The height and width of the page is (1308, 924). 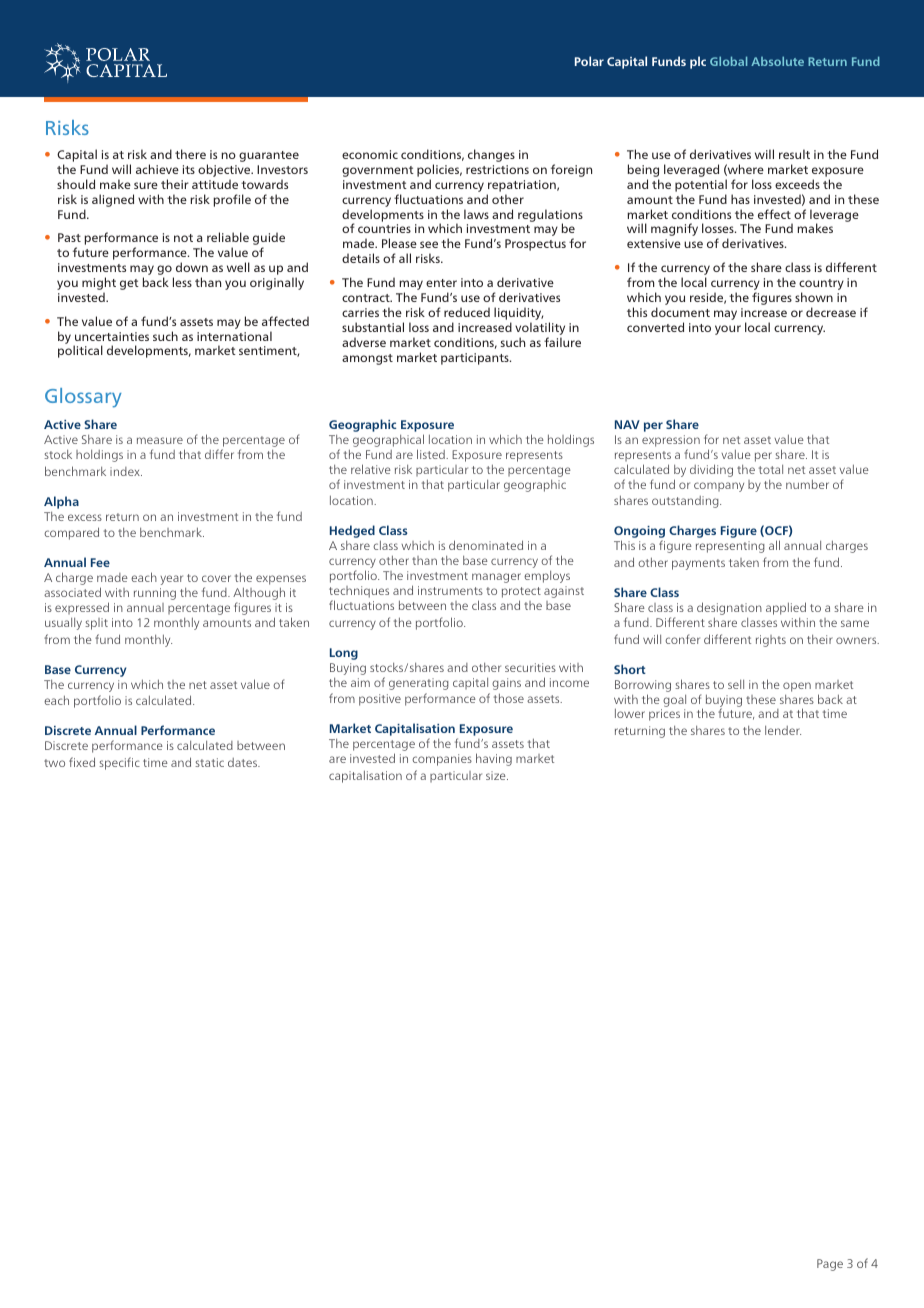 What do you see at coordinates (209, 762) in the page?
I see `static` at bounding box center [209, 762].
